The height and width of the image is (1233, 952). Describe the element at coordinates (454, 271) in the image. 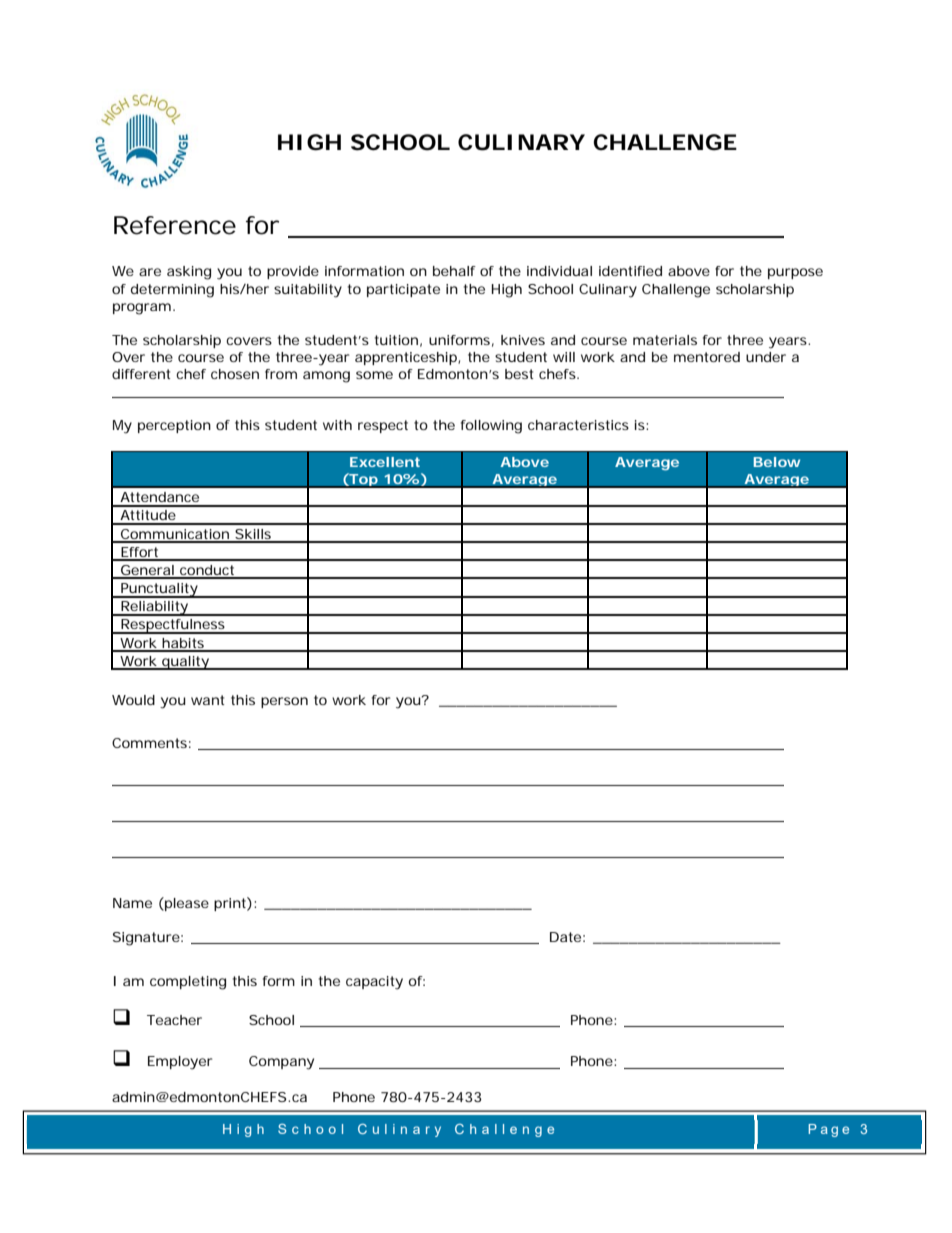

I see `behalf` at that location.
